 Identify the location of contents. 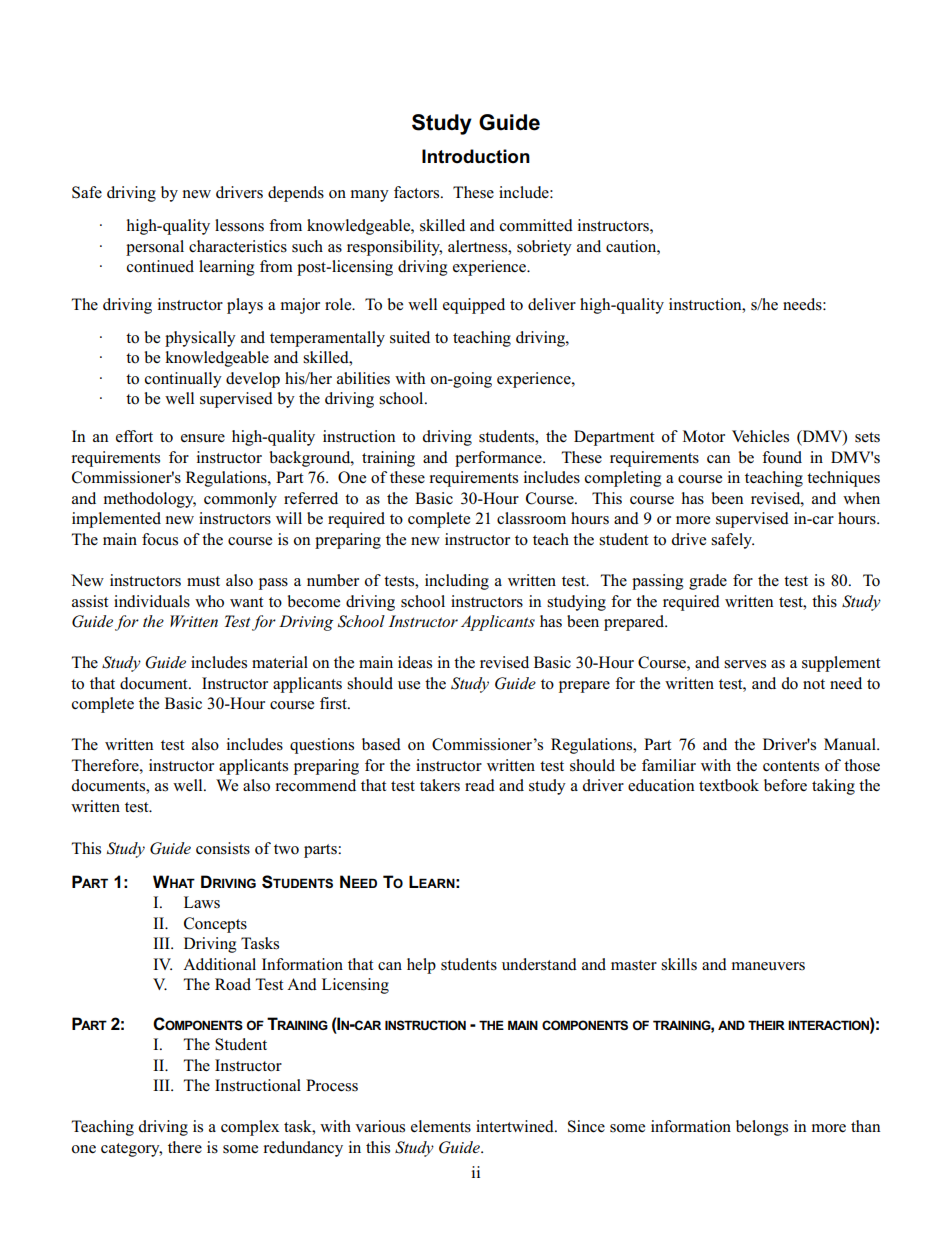
(791, 766).
